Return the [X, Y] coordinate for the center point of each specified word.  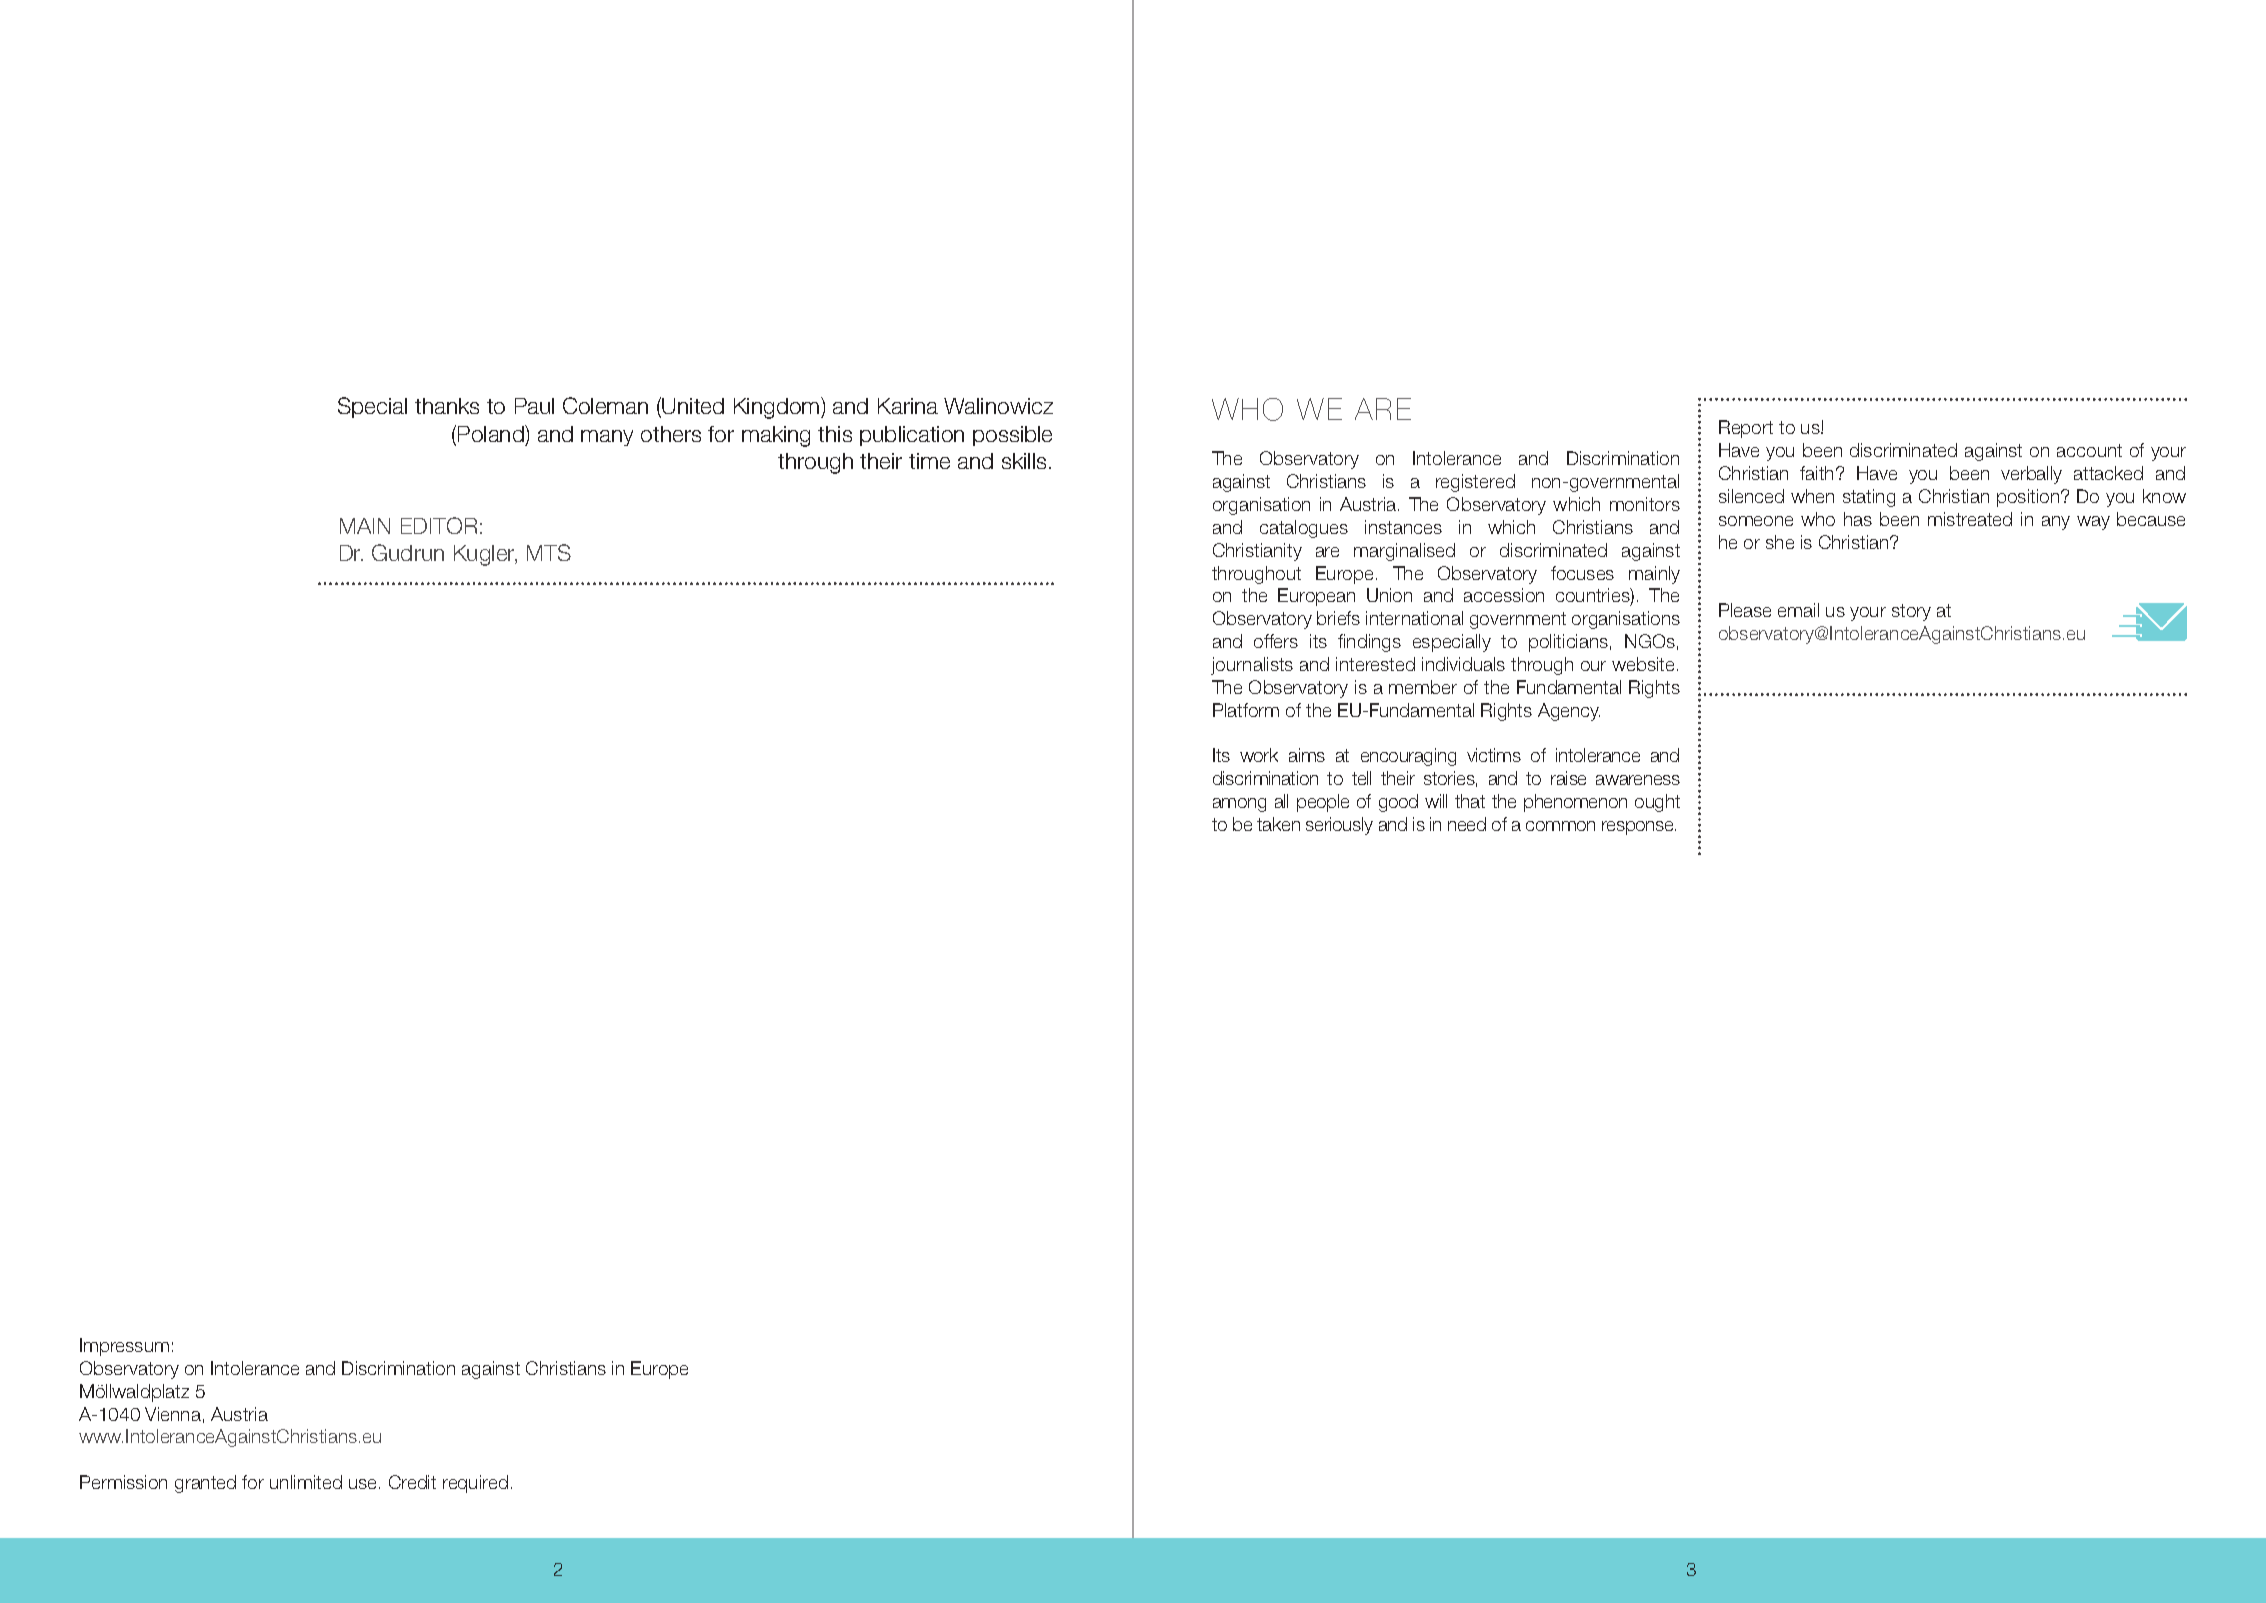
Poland [492, 433]
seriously [1339, 826]
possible [1012, 436]
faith [1816, 473]
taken [1278, 824]
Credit [412, 1482]
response [1639, 828]
